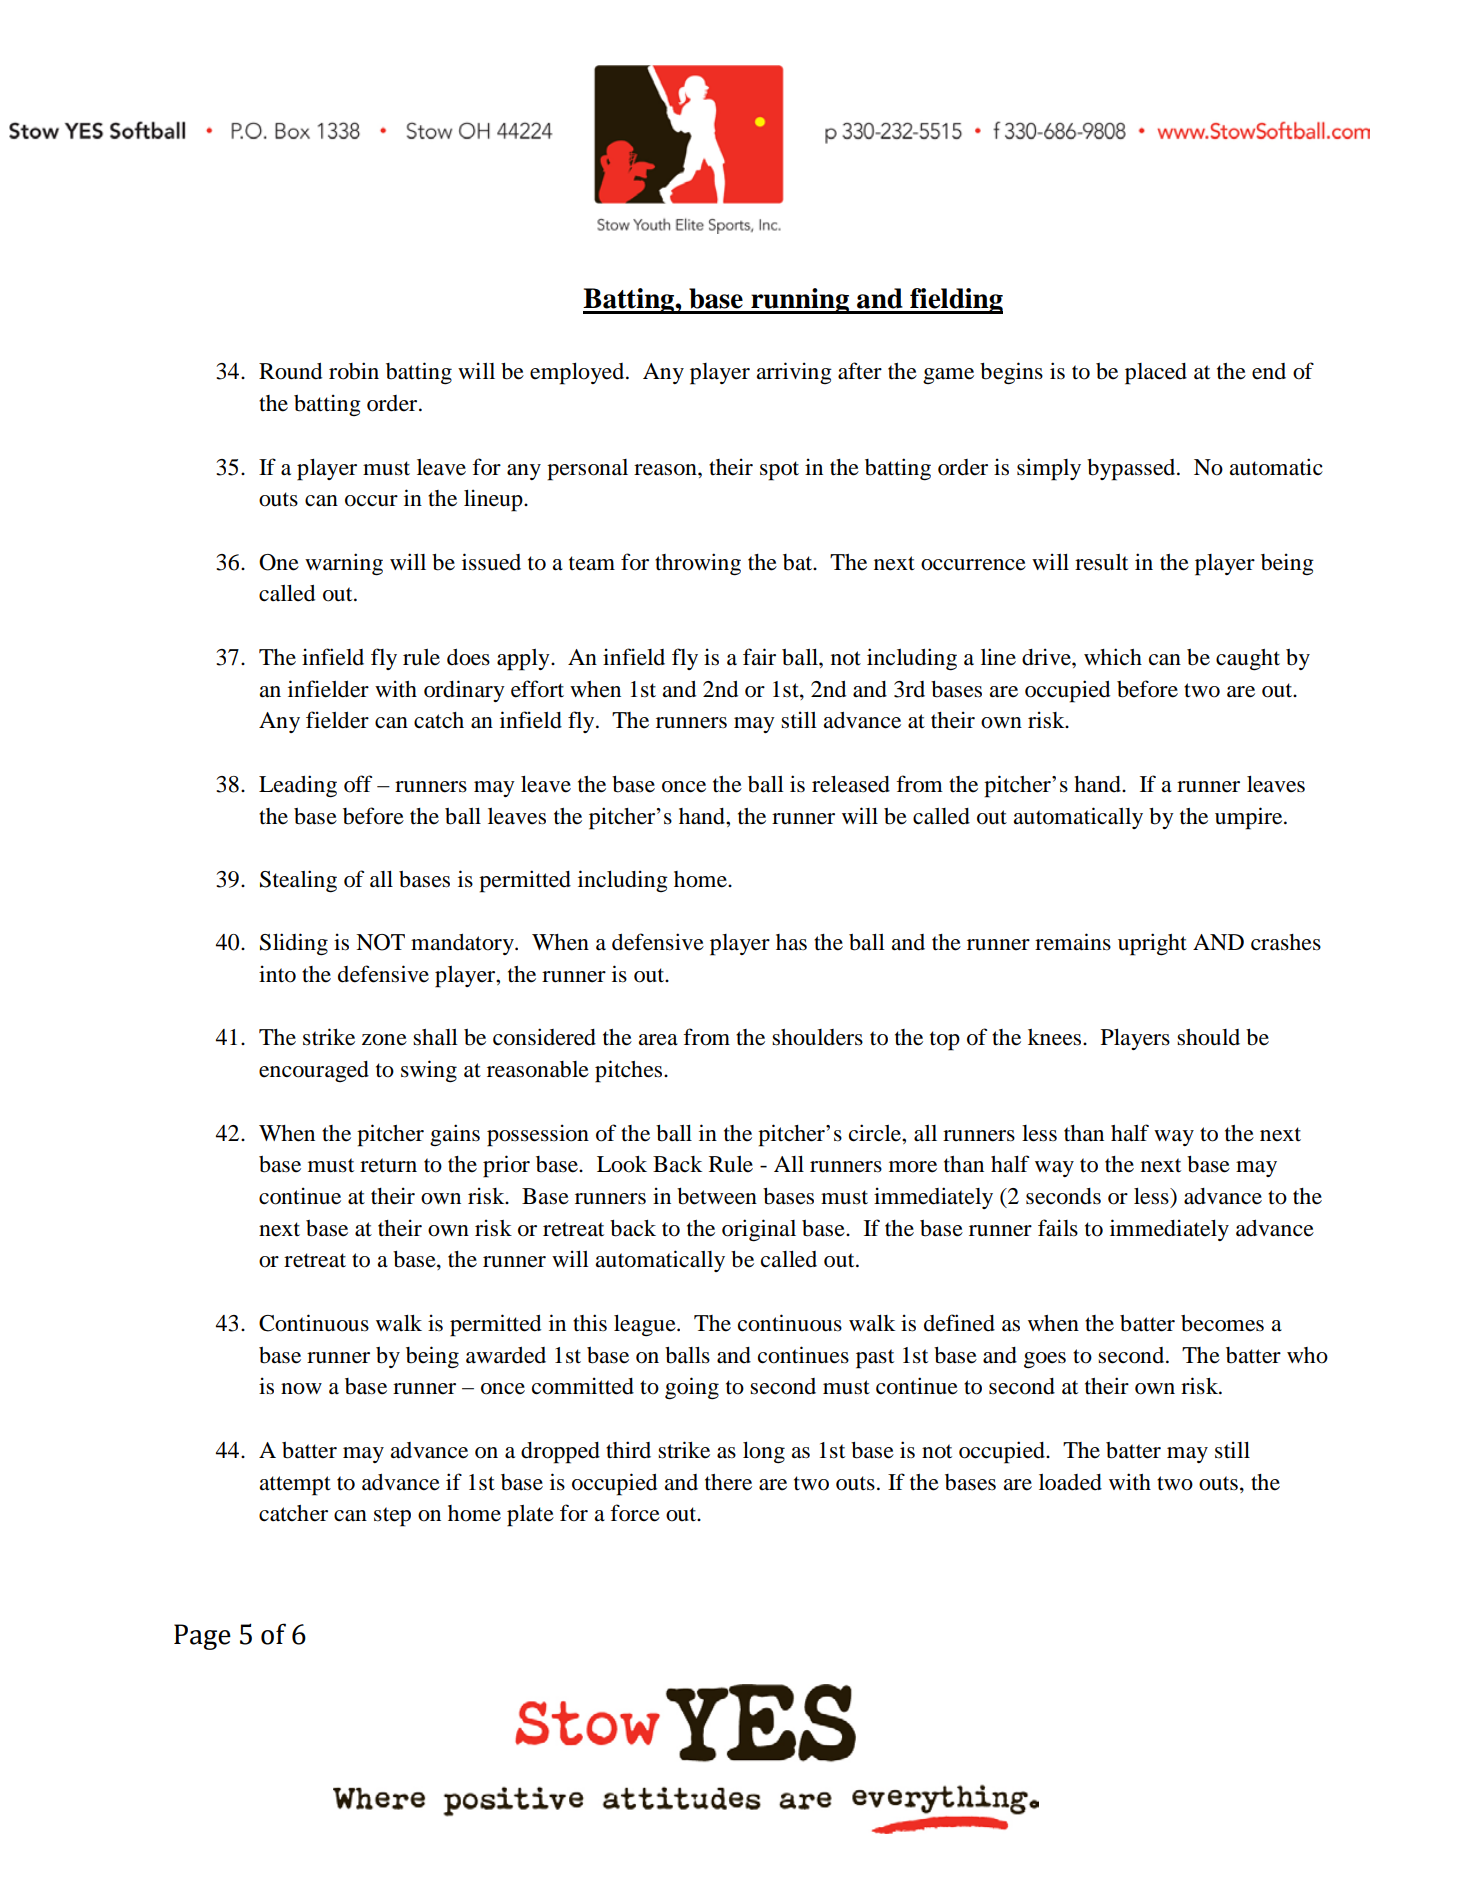 This screenshot has width=1468, height=1900. What do you see at coordinates (851, 784) in the screenshot?
I see `released` at bounding box center [851, 784].
